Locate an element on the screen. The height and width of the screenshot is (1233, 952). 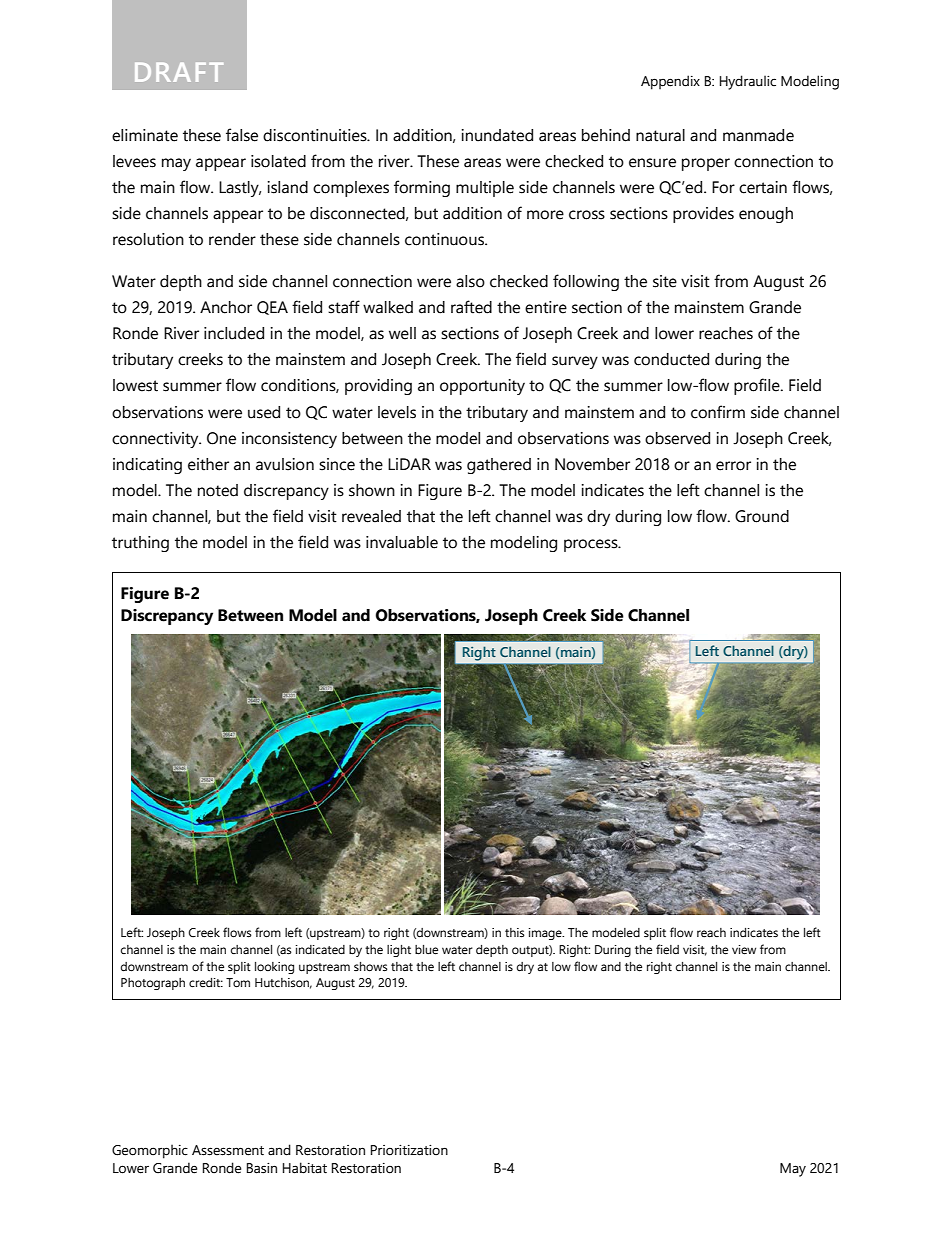
process is located at coordinates (592, 545).
